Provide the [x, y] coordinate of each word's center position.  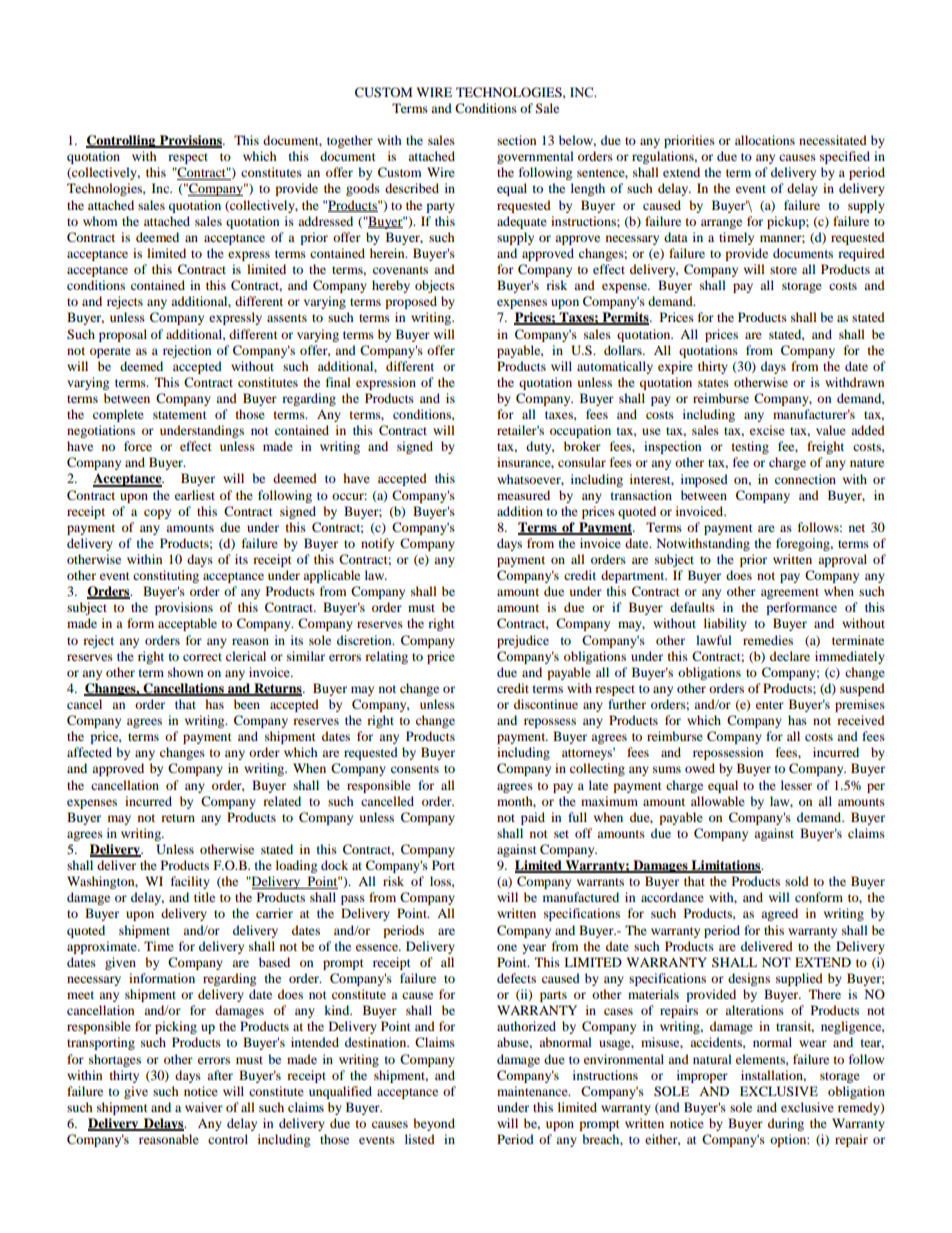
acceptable [187, 624]
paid [533, 818]
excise [767, 430]
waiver [204, 1107]
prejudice [523, 641]
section [516, 140]
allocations [765, 140]
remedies [768, 640]
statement [180, 415]
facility [190, 882]
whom [100, 221]
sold [797, 881]
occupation [580, 431]
